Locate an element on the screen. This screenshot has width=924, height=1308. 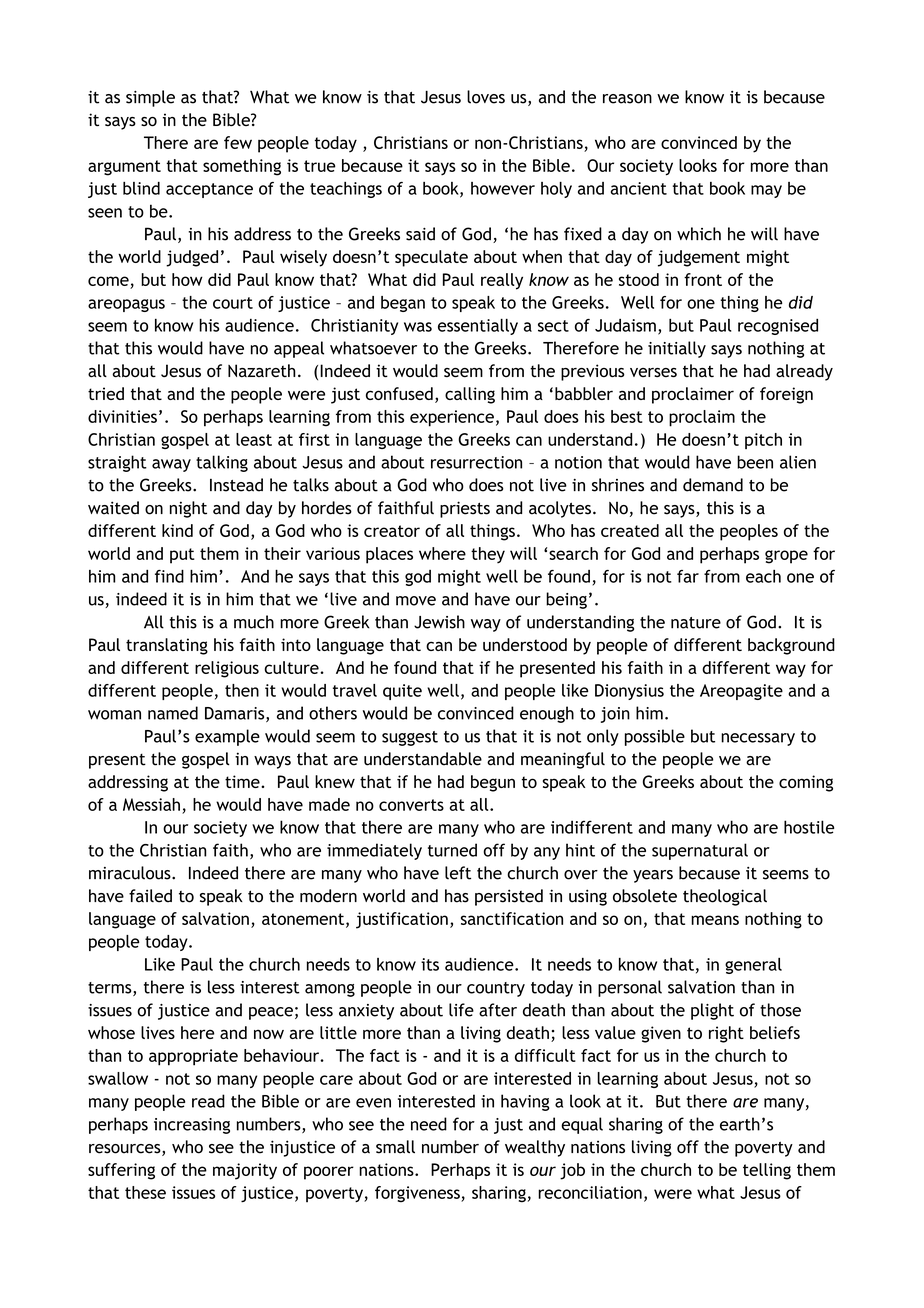
increasing is located at coordinates (192, 1126).
